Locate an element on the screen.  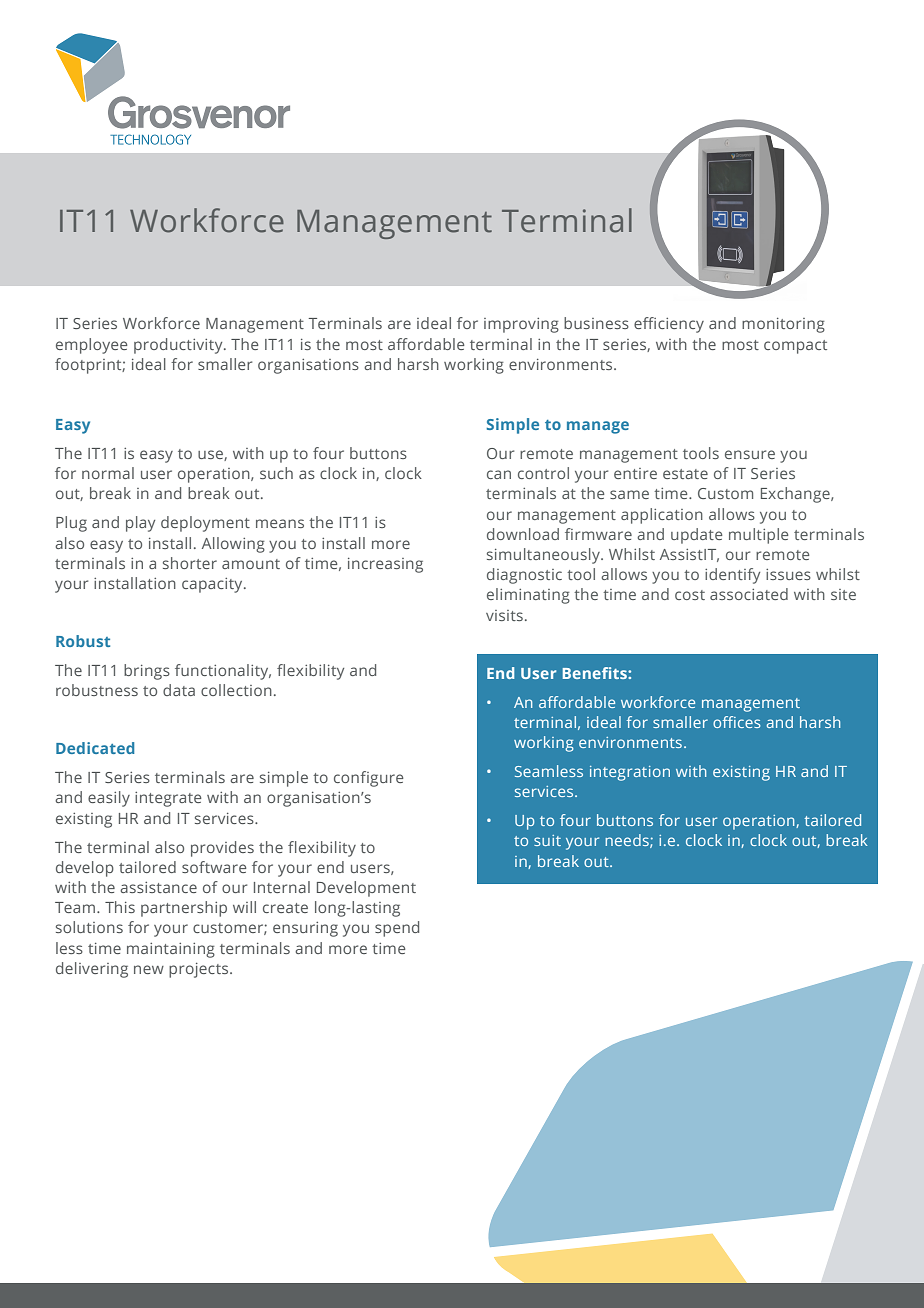
maintaining is located at coordinates (171, 950).
